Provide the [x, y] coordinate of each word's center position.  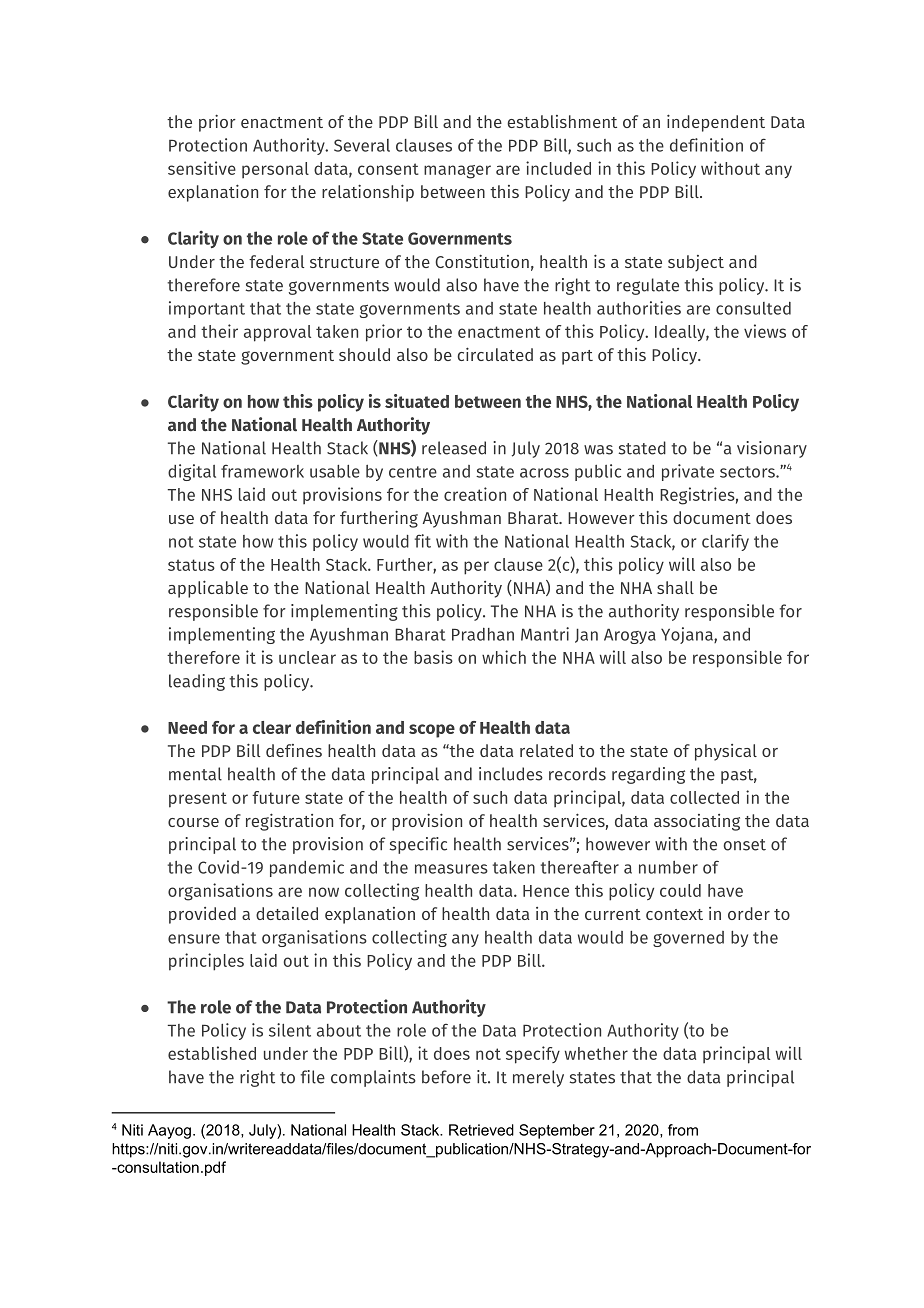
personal [275, 170]
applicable [208, 589]
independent [716, 123]
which [504, 657]
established [212, 1053]
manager [457, 172]
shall [675, 587]
